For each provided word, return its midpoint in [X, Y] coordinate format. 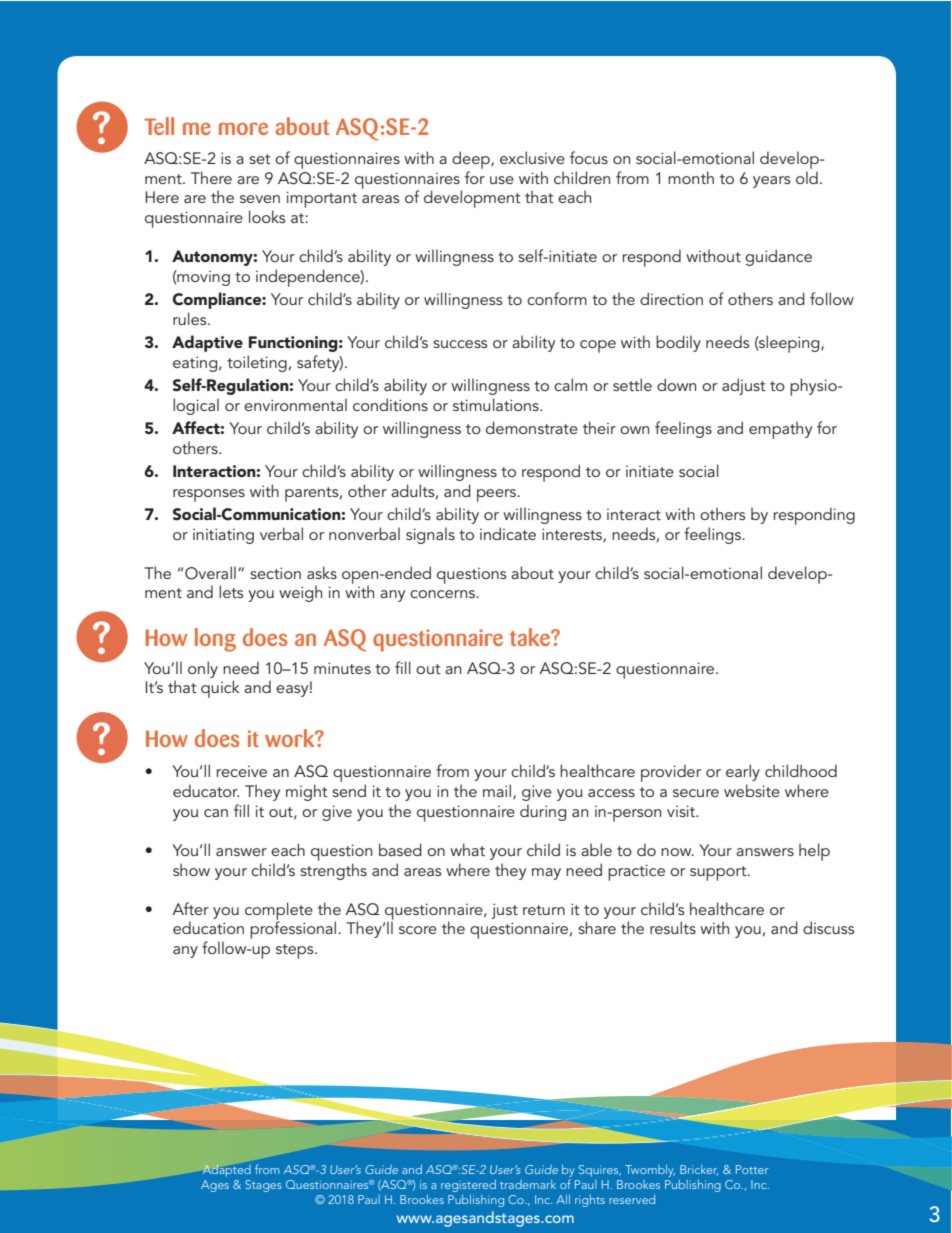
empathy [780, 430]
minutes [342, 668]
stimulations [497, 404]
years [771, 182]
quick [220, 689]
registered [468, 1186]
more [243, 128]
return [544, 910]
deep [472, 160]
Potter [752, 1169]
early [743, 772]
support [719, 873]
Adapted [226, 1169]
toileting [257, 363]
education [208, 927]
